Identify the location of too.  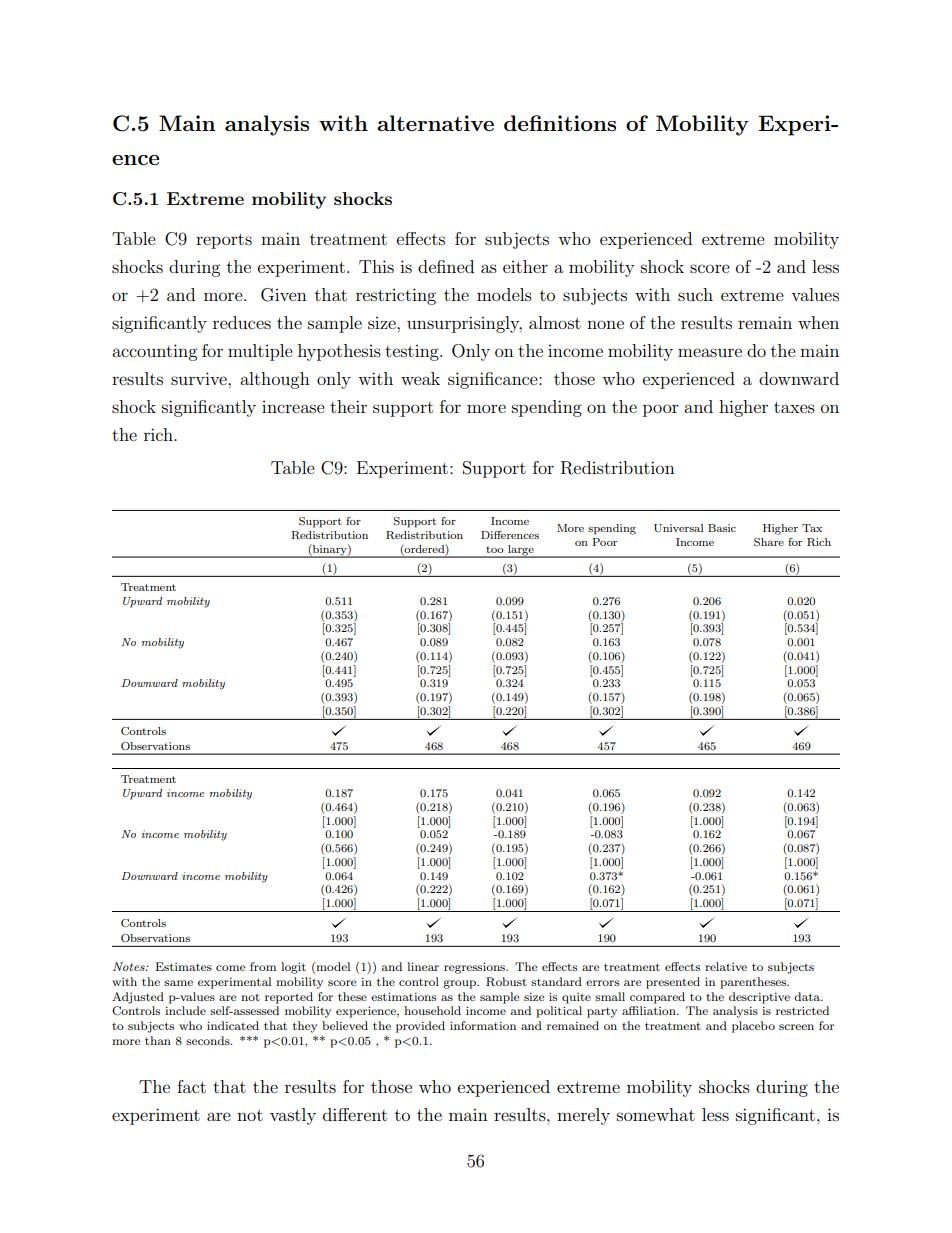
(495, 549).
